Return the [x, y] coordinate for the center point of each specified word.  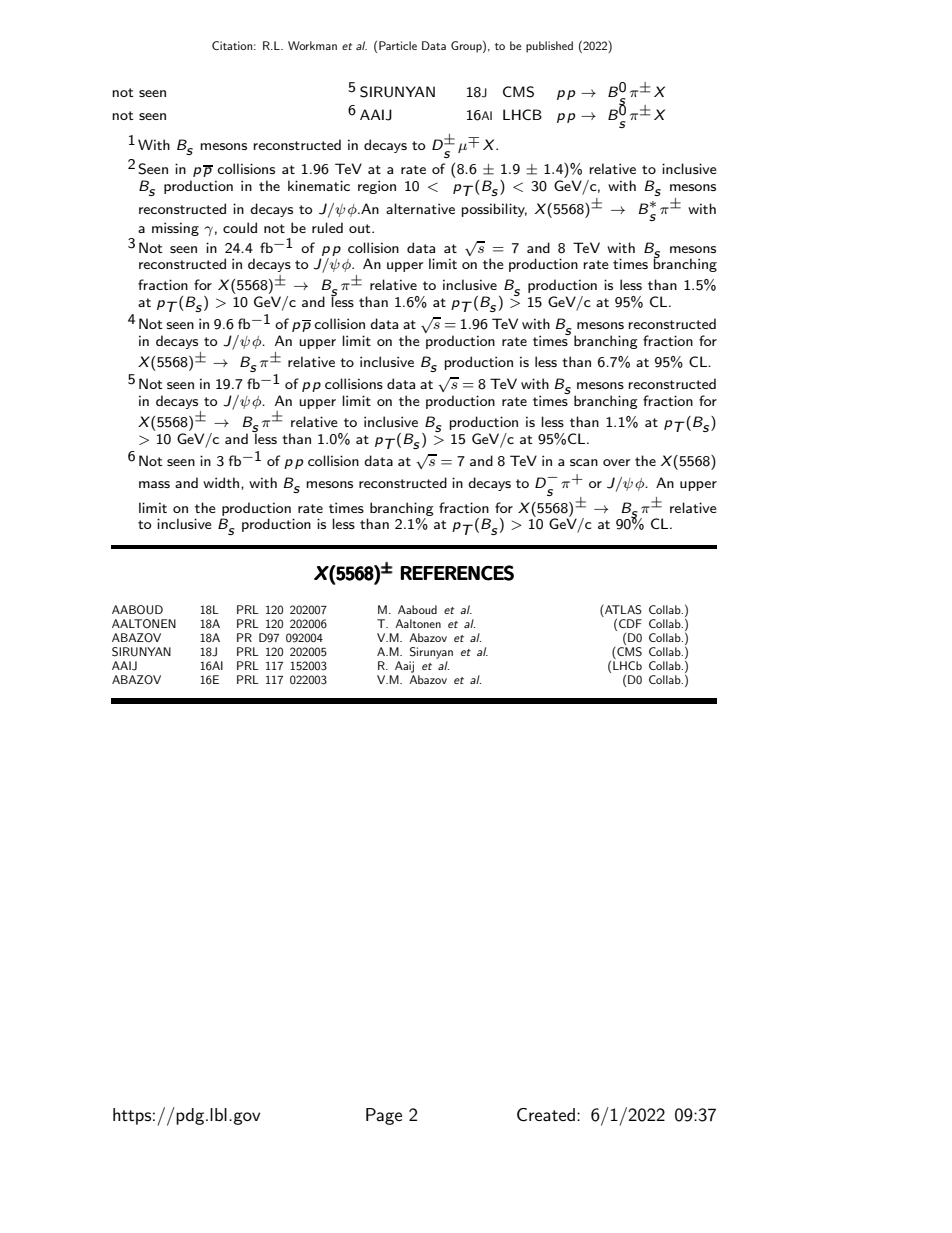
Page [384, 1116]
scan [584, 462]
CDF [630, 623]
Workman [312, 45]
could [240, 227]
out [361, 228]
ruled [327, 227]
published [549, 47]
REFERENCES [457, 573]
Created [546, 1115]
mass [154, 484]
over [616, 462]
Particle [398, 45]
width [222, 482]
